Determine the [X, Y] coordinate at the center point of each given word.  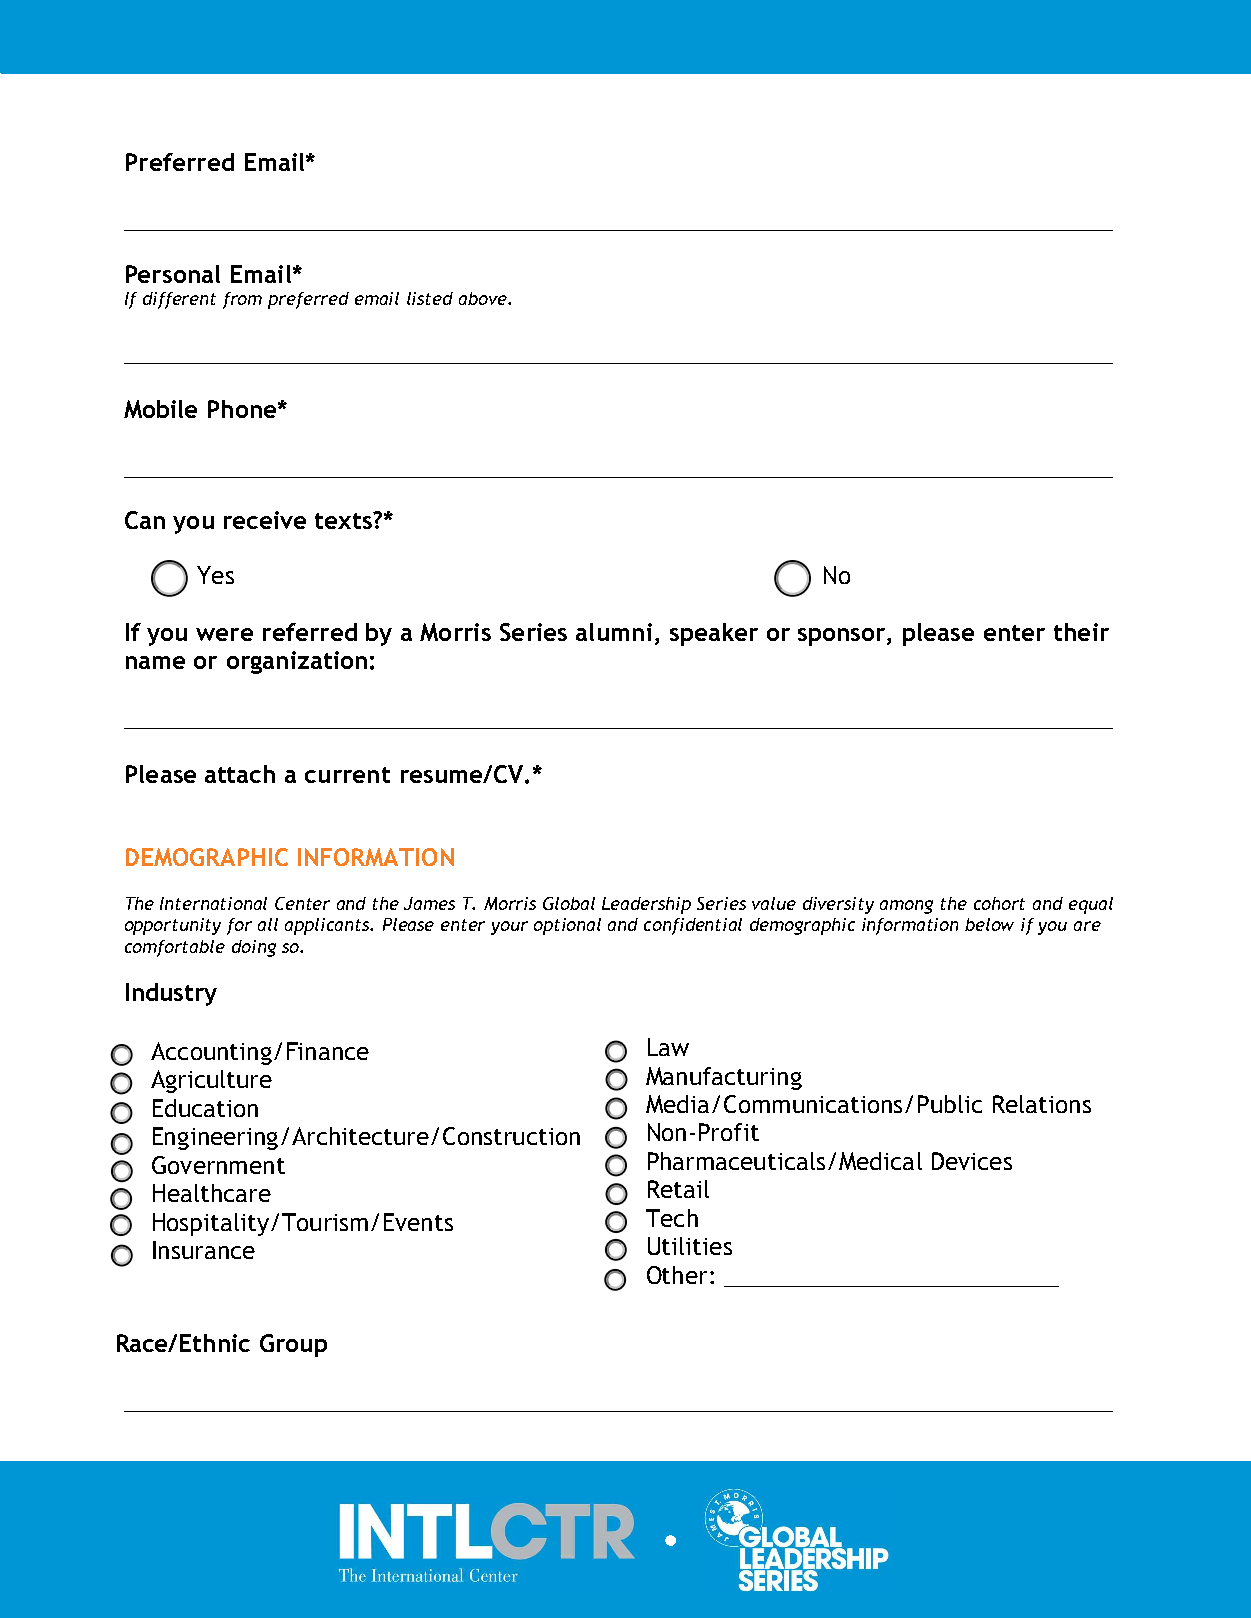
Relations [1042, 1104]
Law [668, 1047]
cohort [999, 903]
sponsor [843, 637]
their [1081, 632]
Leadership [646, 905]
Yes [215, 575]
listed [430, 298]
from [242, 300]
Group [293, 1345]
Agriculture [211, 1081]
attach [240, 774]
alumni [614, 632]
